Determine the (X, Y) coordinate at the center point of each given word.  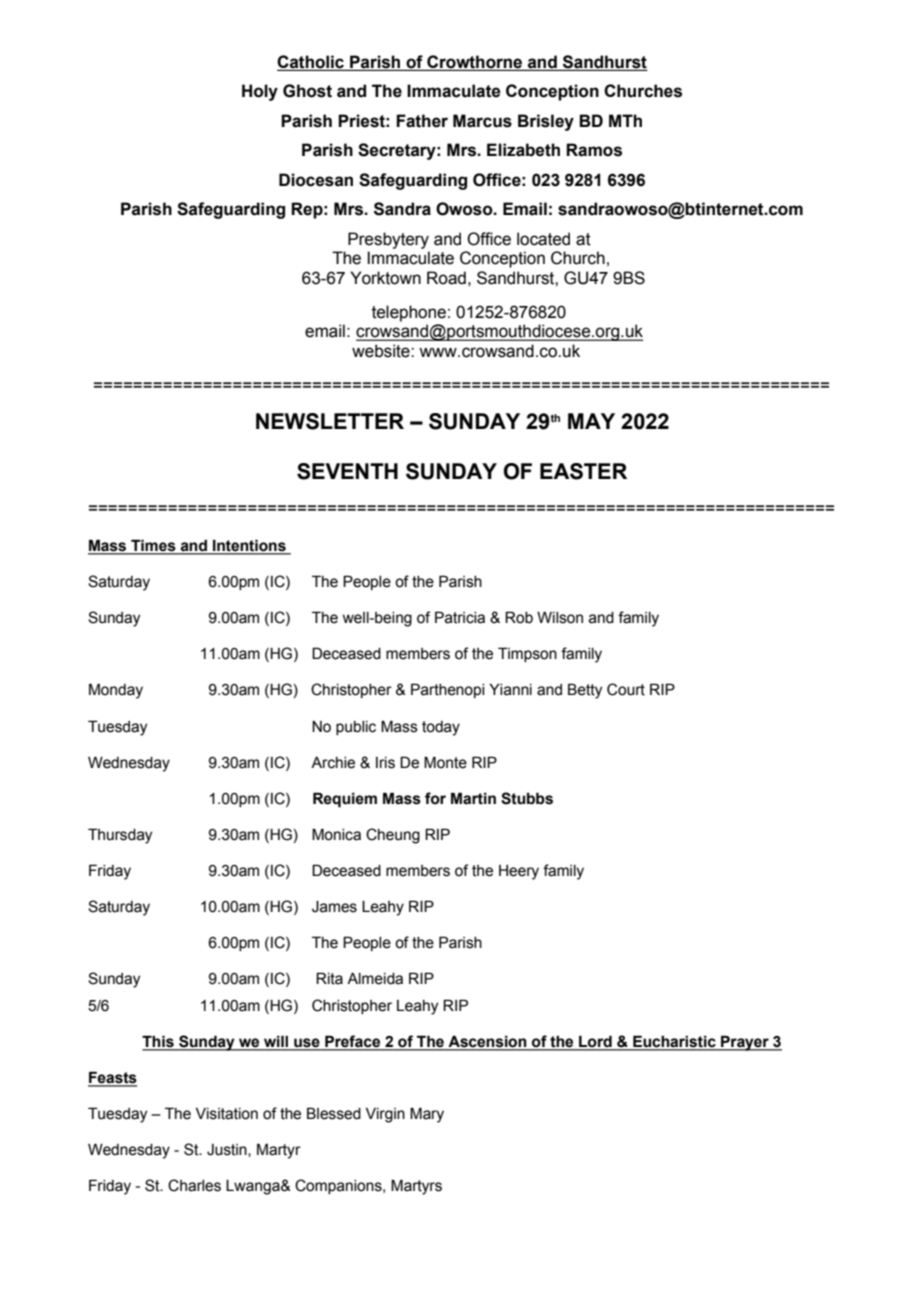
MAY (591, 421)
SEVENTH (347, 471)
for (435, 798)
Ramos (594, 150)
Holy (260, 92)
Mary (427, 1115)
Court (626, 689)
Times (153, 546)
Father (422, 121)
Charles (194, 1185)
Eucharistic (674, 1042)
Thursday (120, 836)
